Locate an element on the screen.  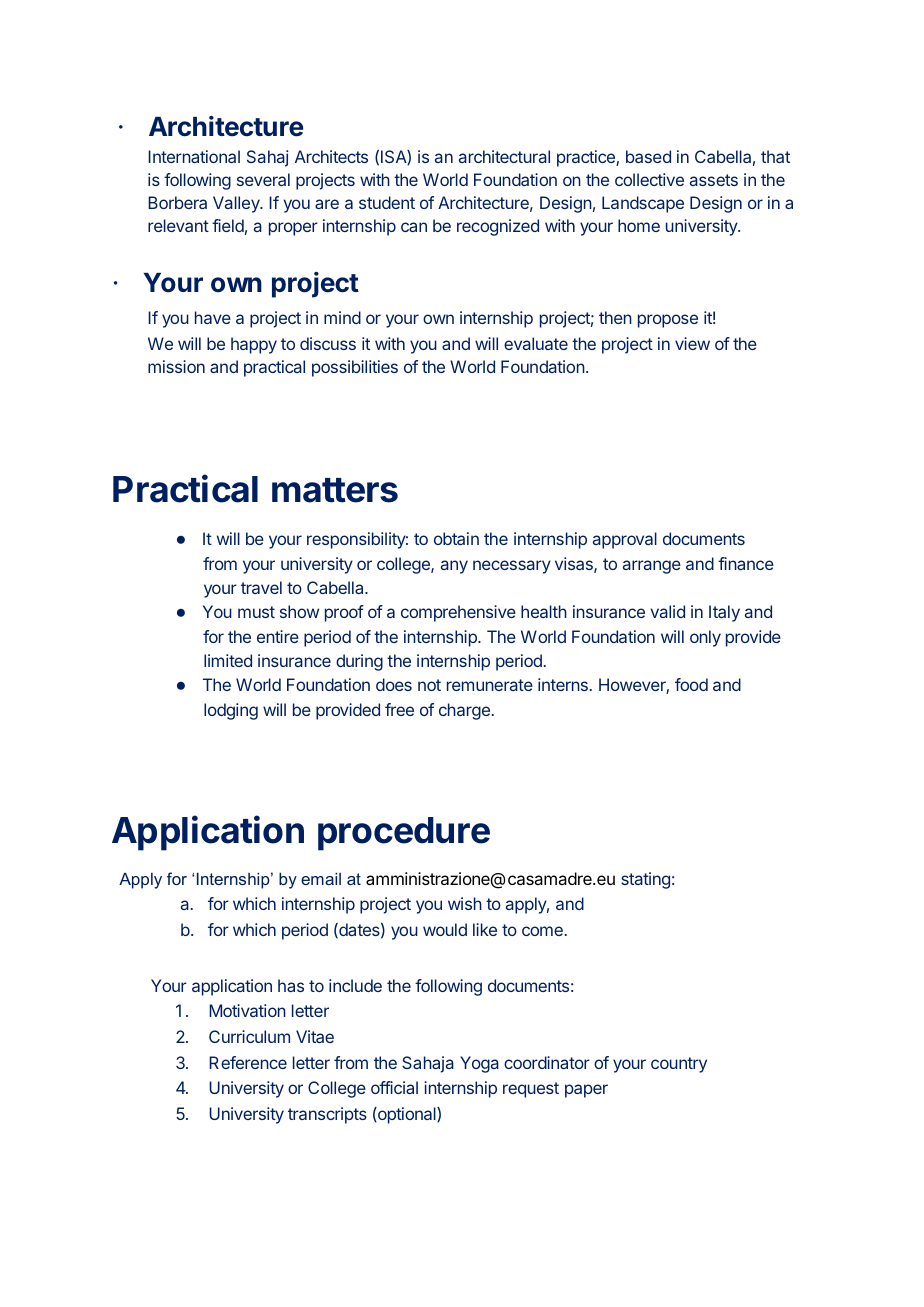
several is located at coordinates (263, 179).
